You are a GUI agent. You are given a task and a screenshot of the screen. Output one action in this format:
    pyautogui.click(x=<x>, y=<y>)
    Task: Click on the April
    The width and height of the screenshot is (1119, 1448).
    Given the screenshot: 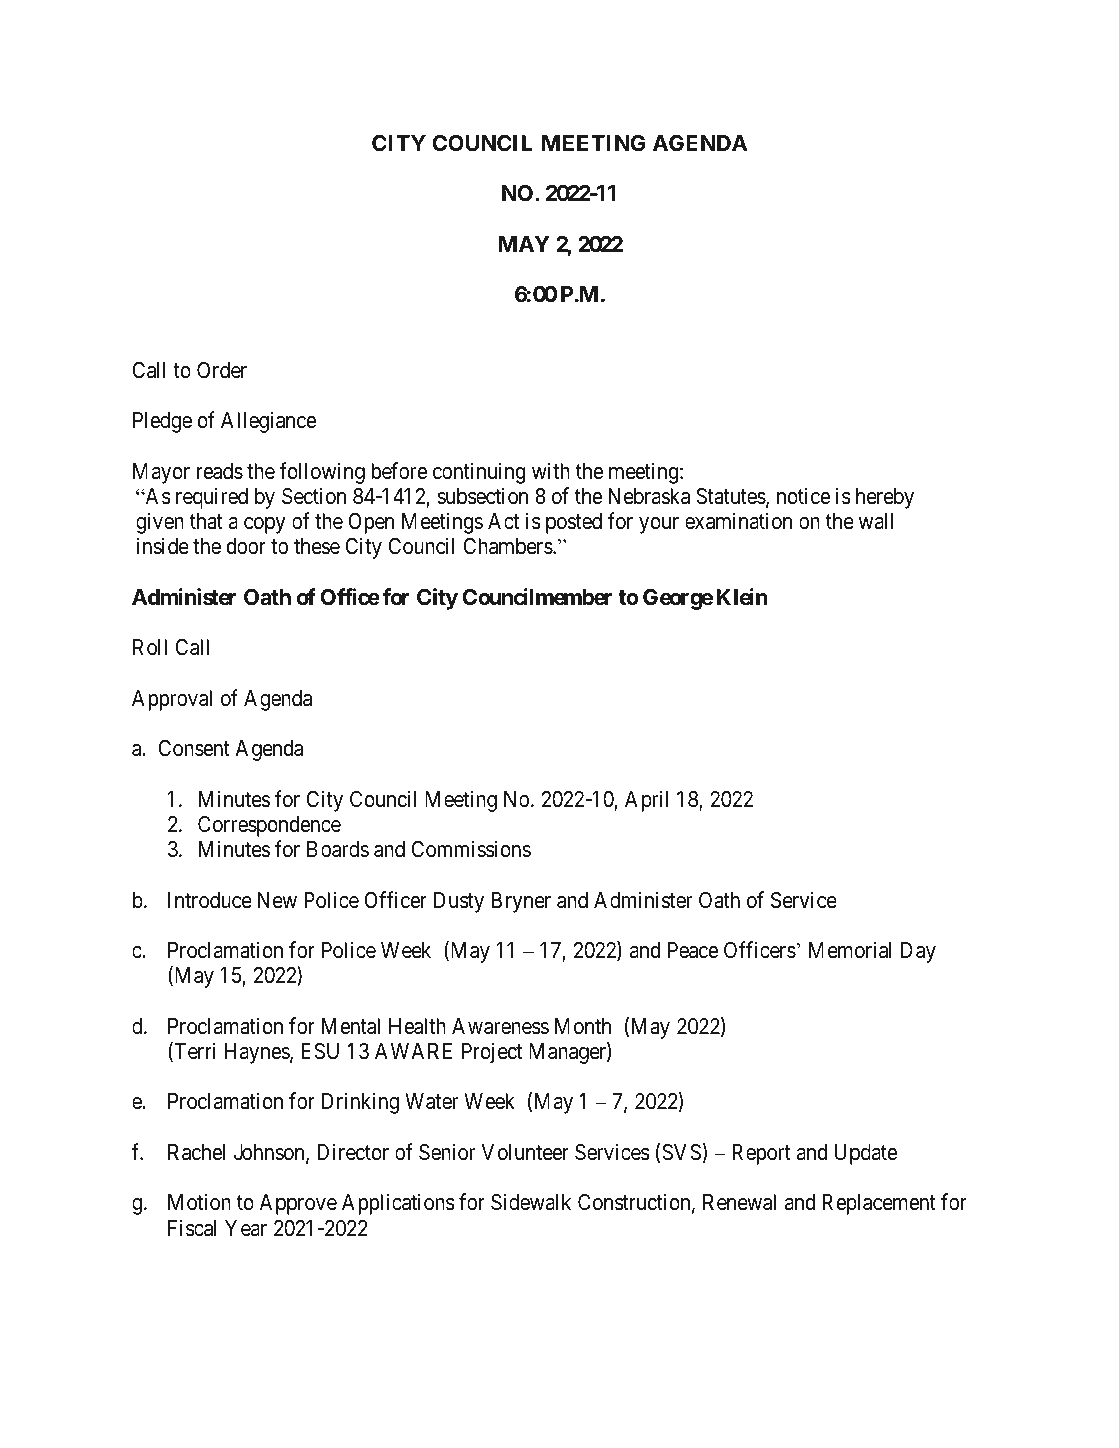 What is the action you would take?
    pyautogui.click(x=646, y=801)
